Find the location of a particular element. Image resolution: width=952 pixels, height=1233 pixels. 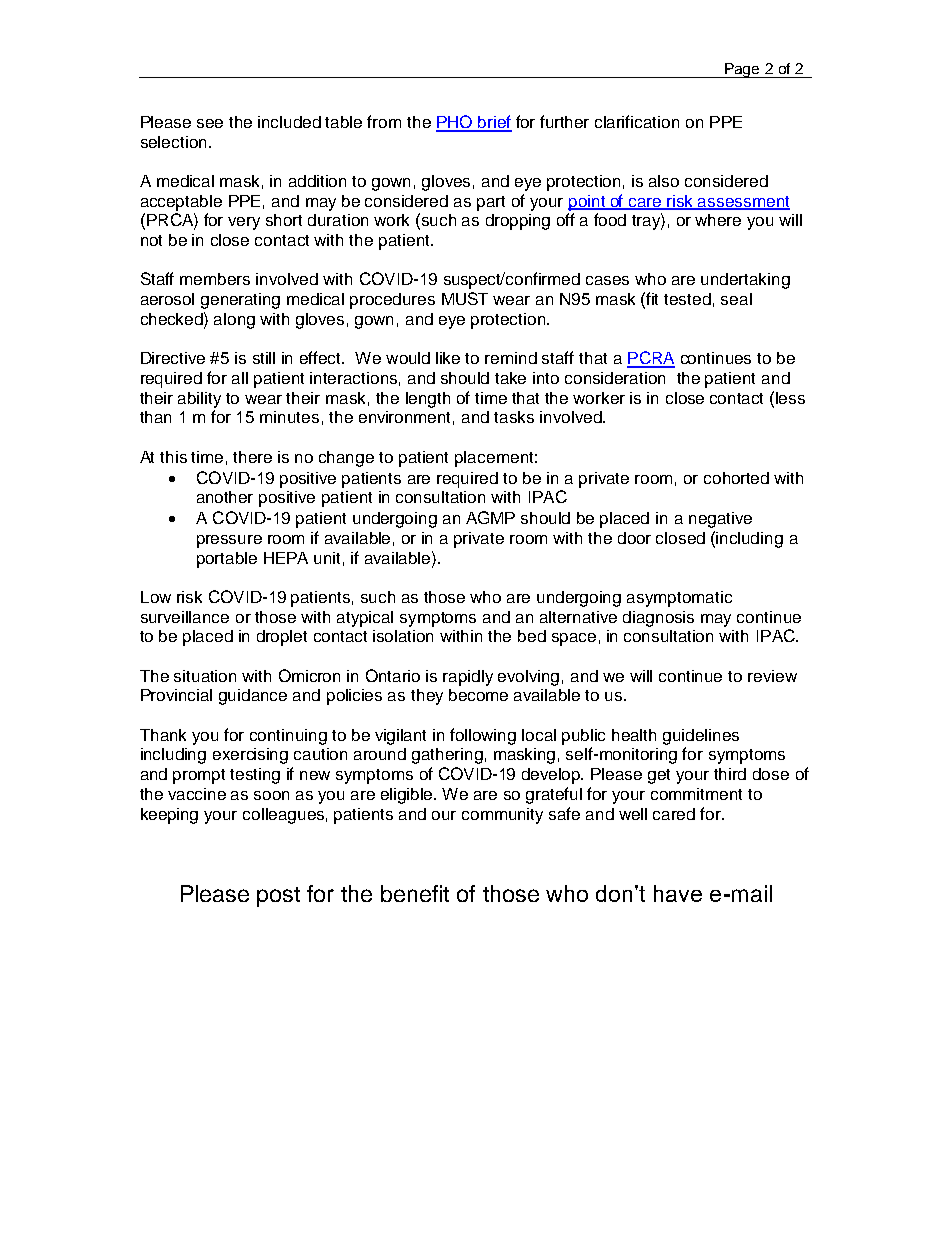

brief is located at coordinates (494, 123).
